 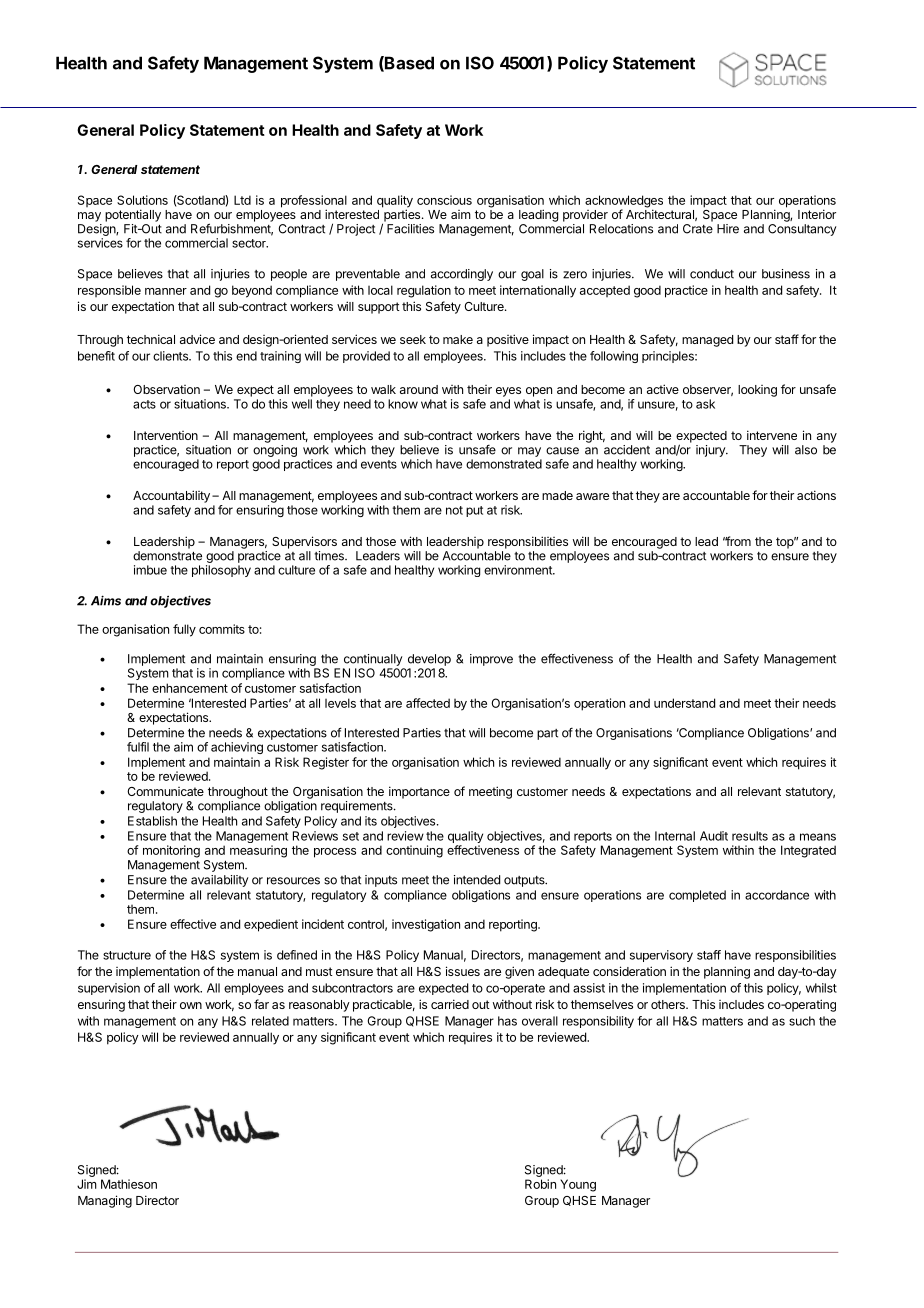 What do you see at coordinates (705, 404) in the screenshot?
I see `ask` at bounding box center [705, 404].
